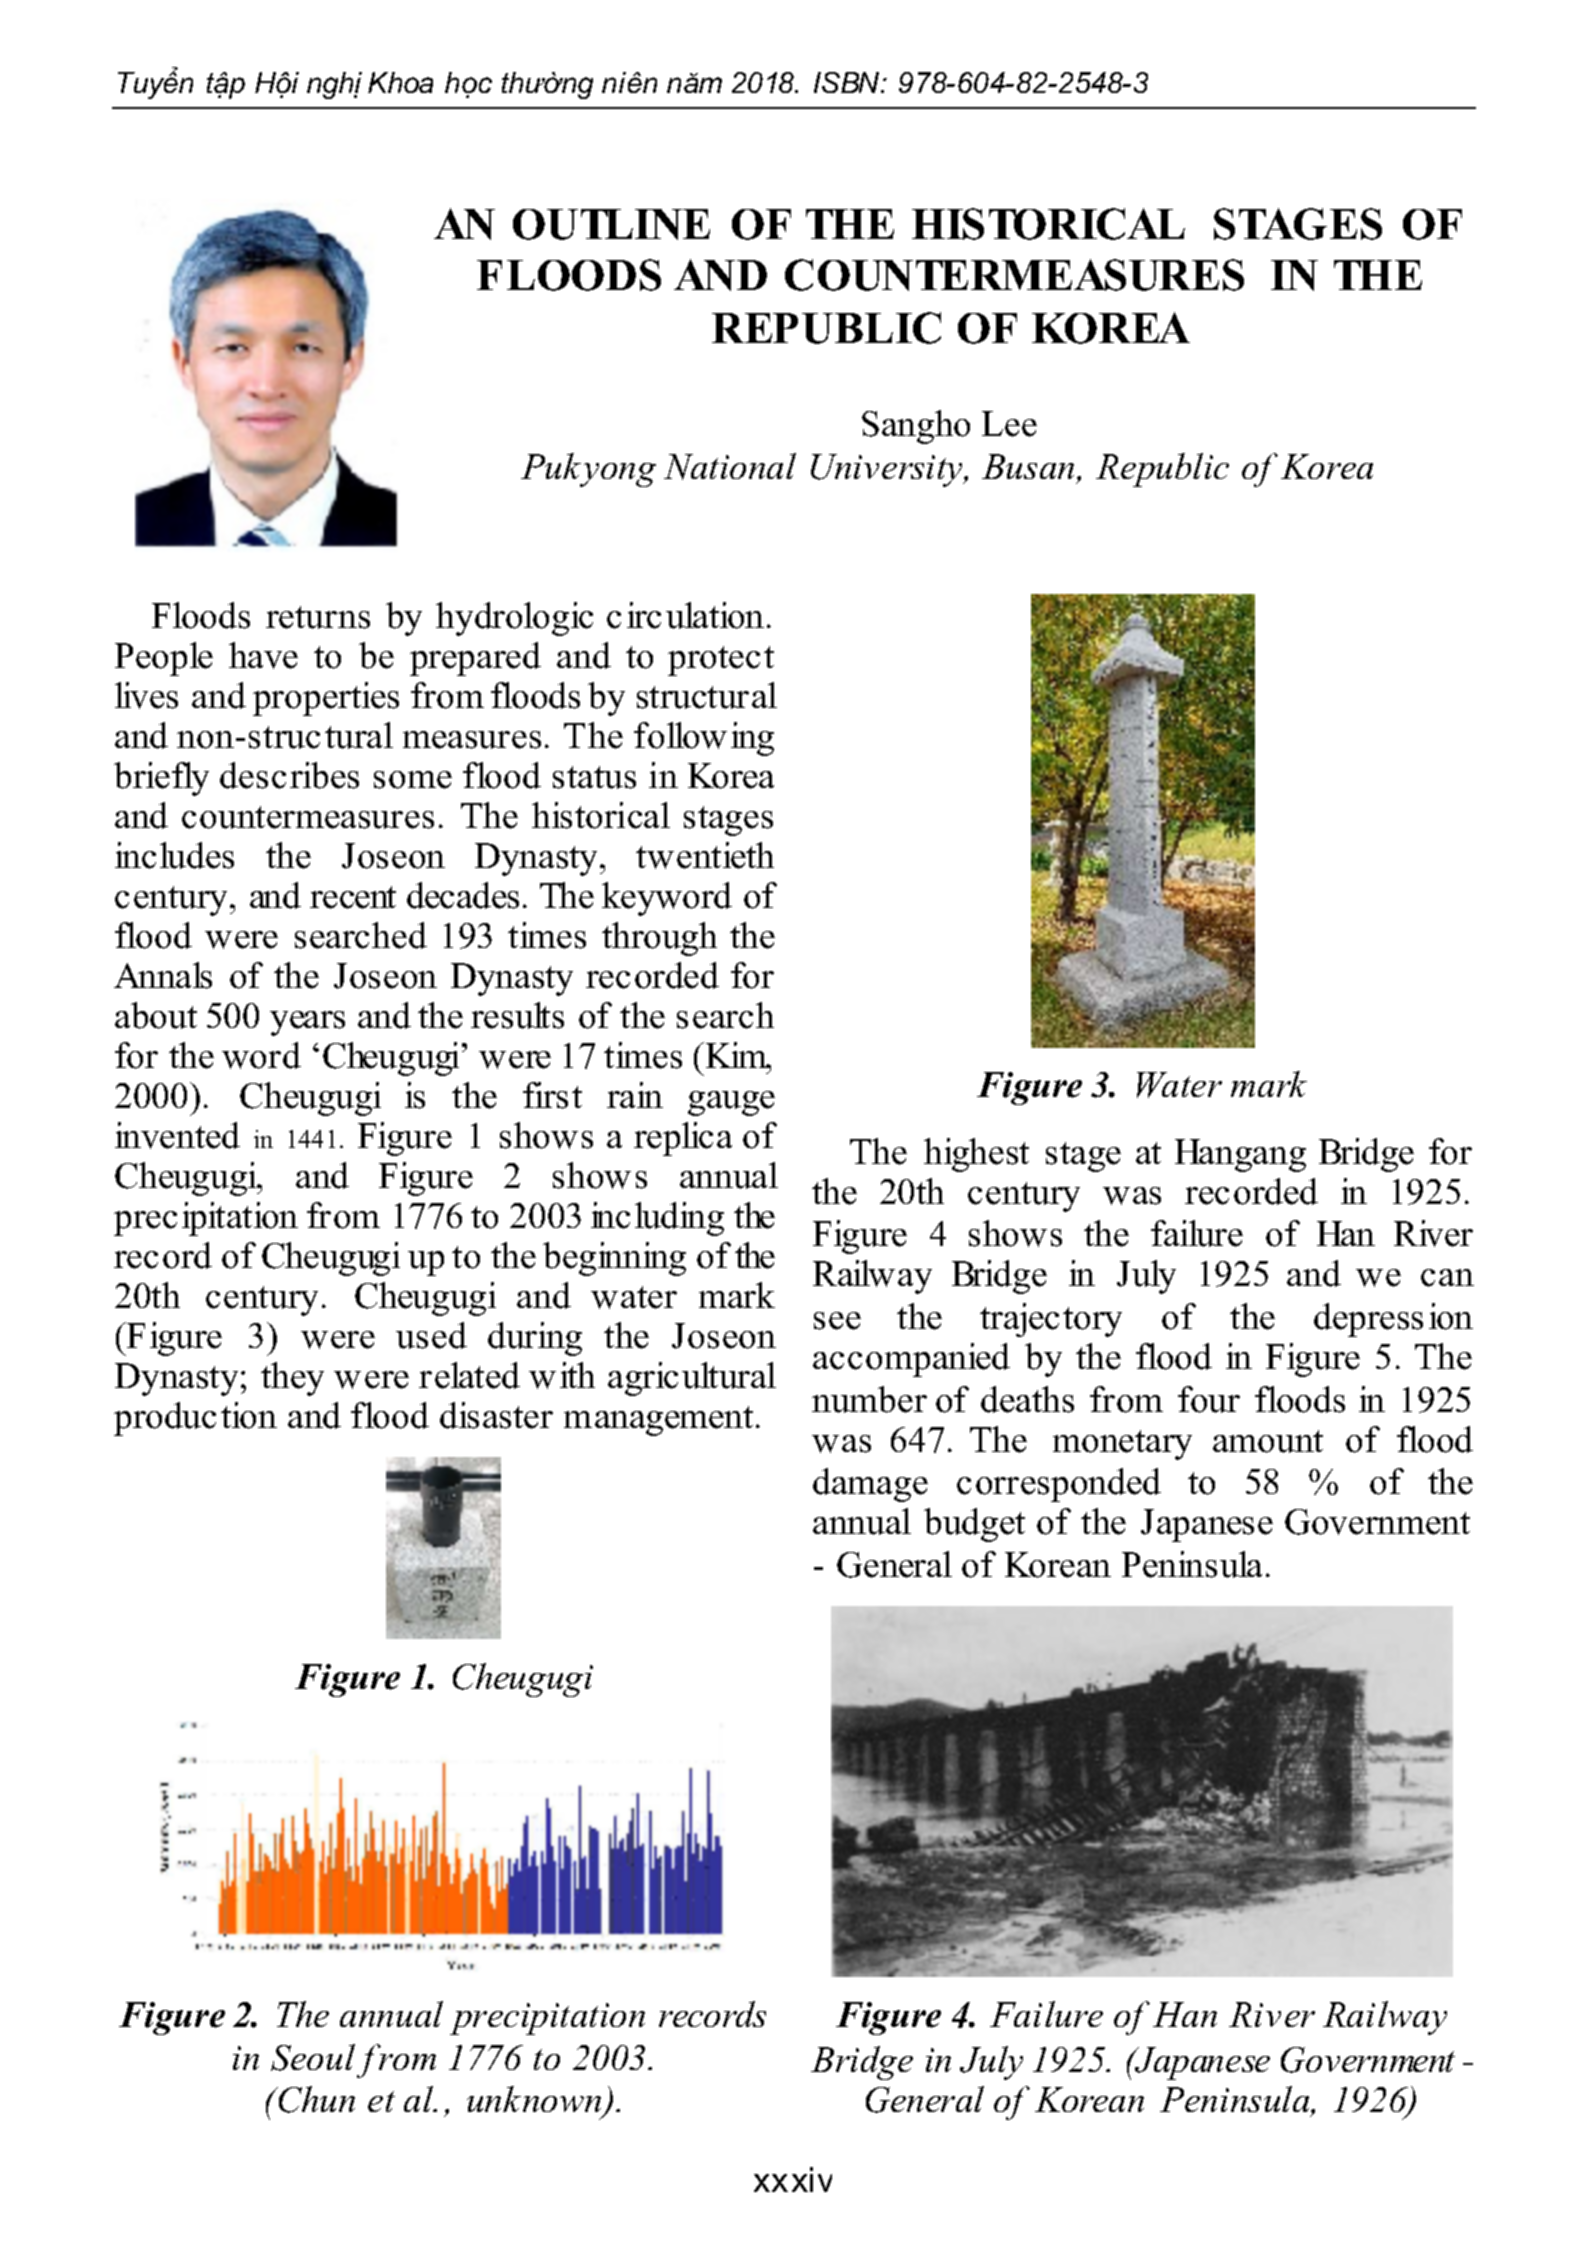 This screenshot has height=2243, width=1586. I want to click on unknown, so click(535, 2101).
